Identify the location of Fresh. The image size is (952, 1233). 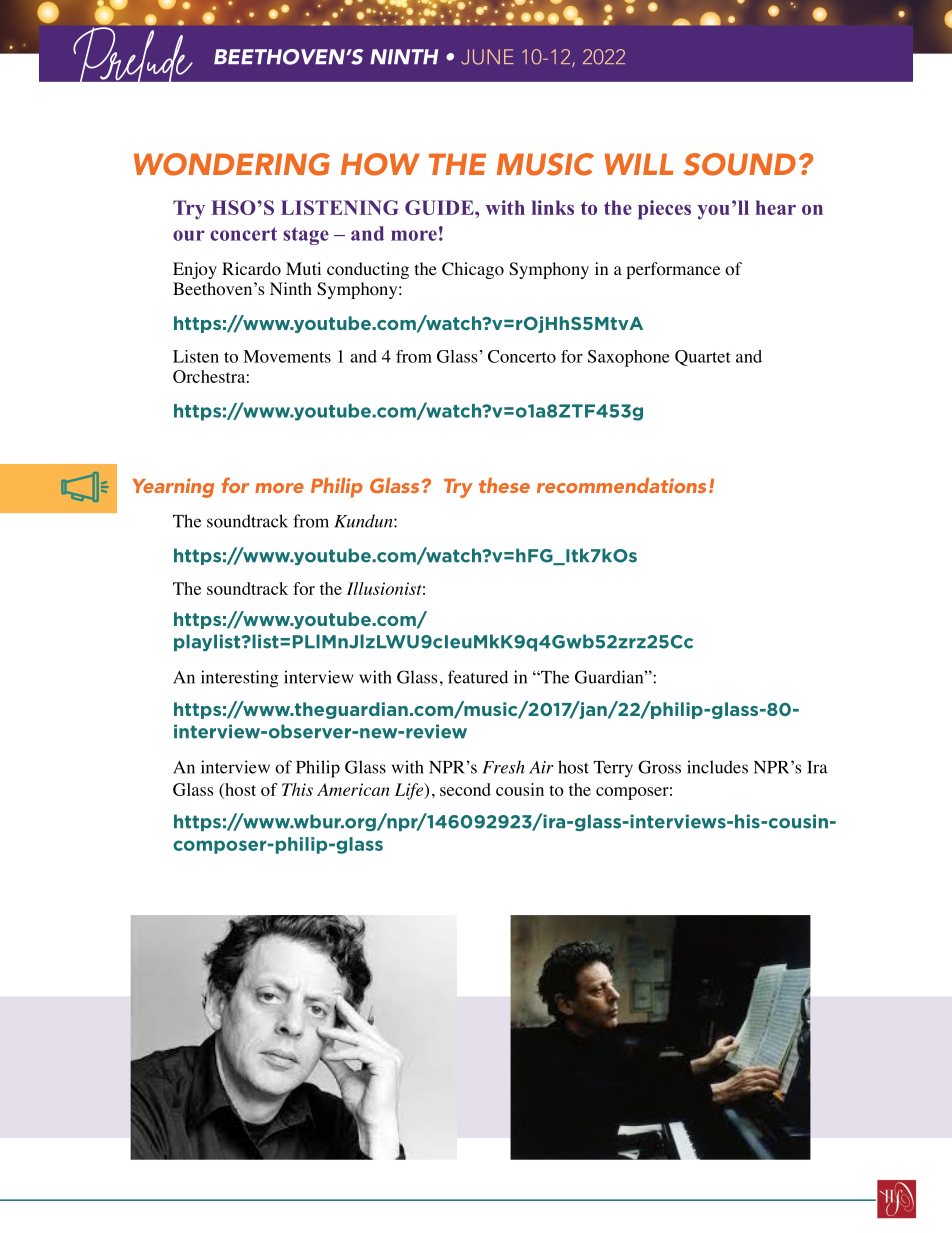
(504, 767).
